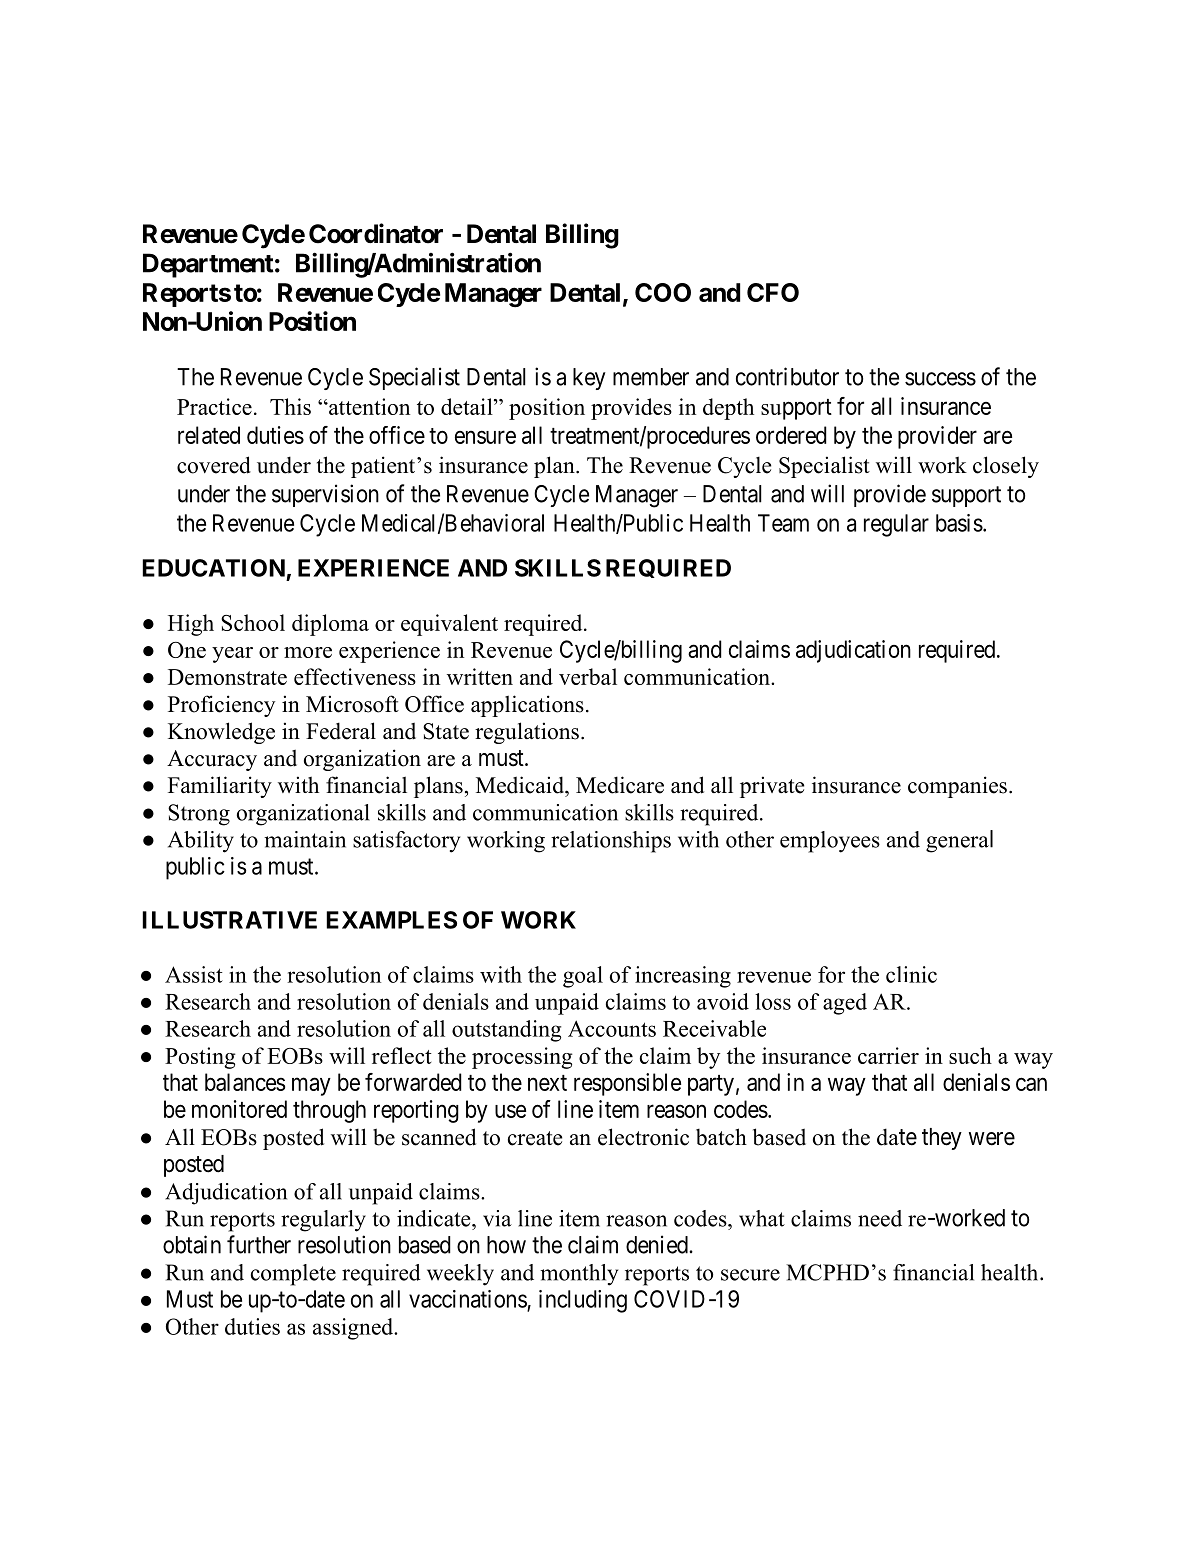 This document has height=1554, width=1201. I want to click on Department, so click(208, 265).
